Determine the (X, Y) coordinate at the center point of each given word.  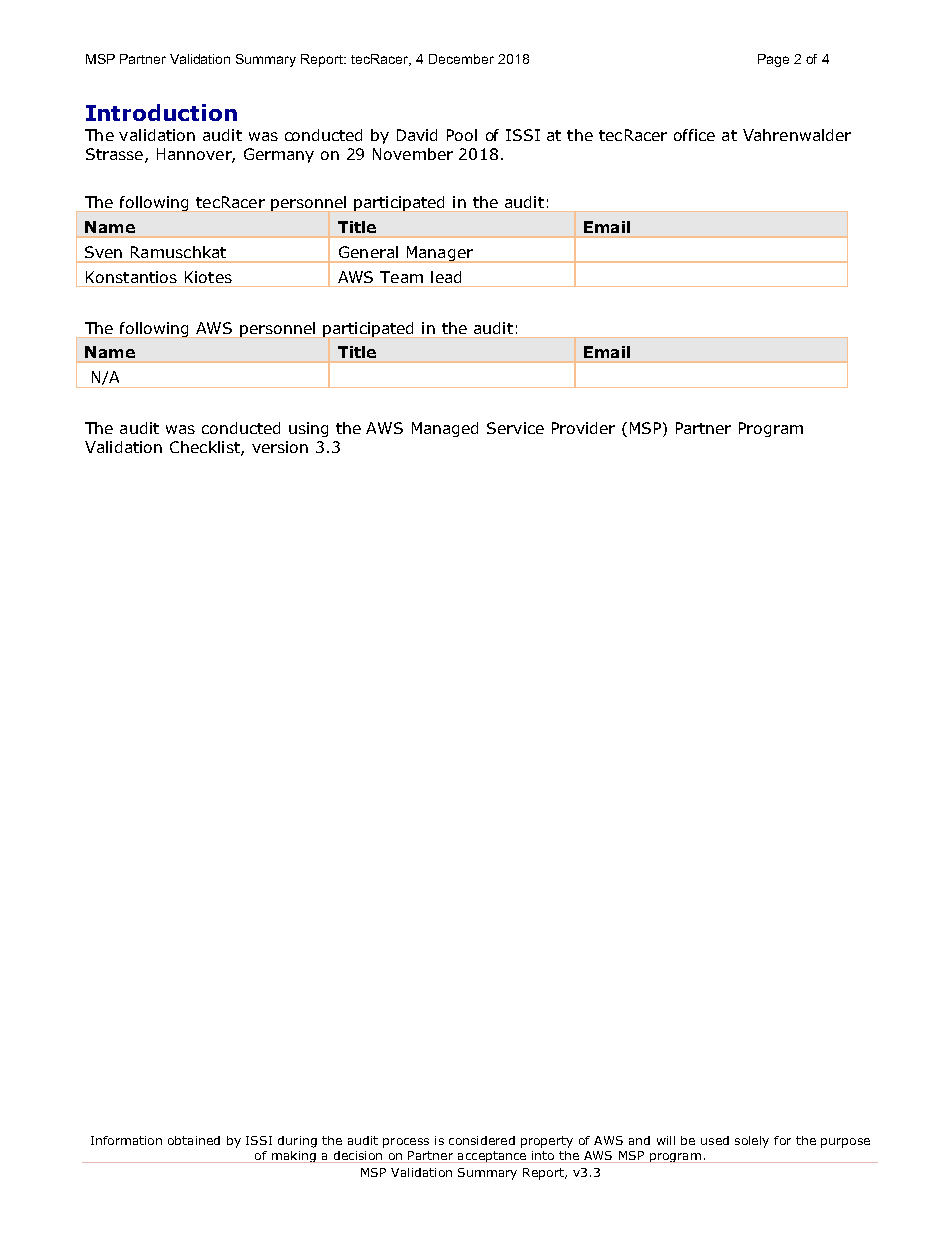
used (715, 1140)
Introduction (161, 112)
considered (482, 1140)
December (461, 59)
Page (773, 60)
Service (515, 428)
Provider (583, 428)
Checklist (206, 448)
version (280, 447)
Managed (445, 429)
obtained (194, 1140)
